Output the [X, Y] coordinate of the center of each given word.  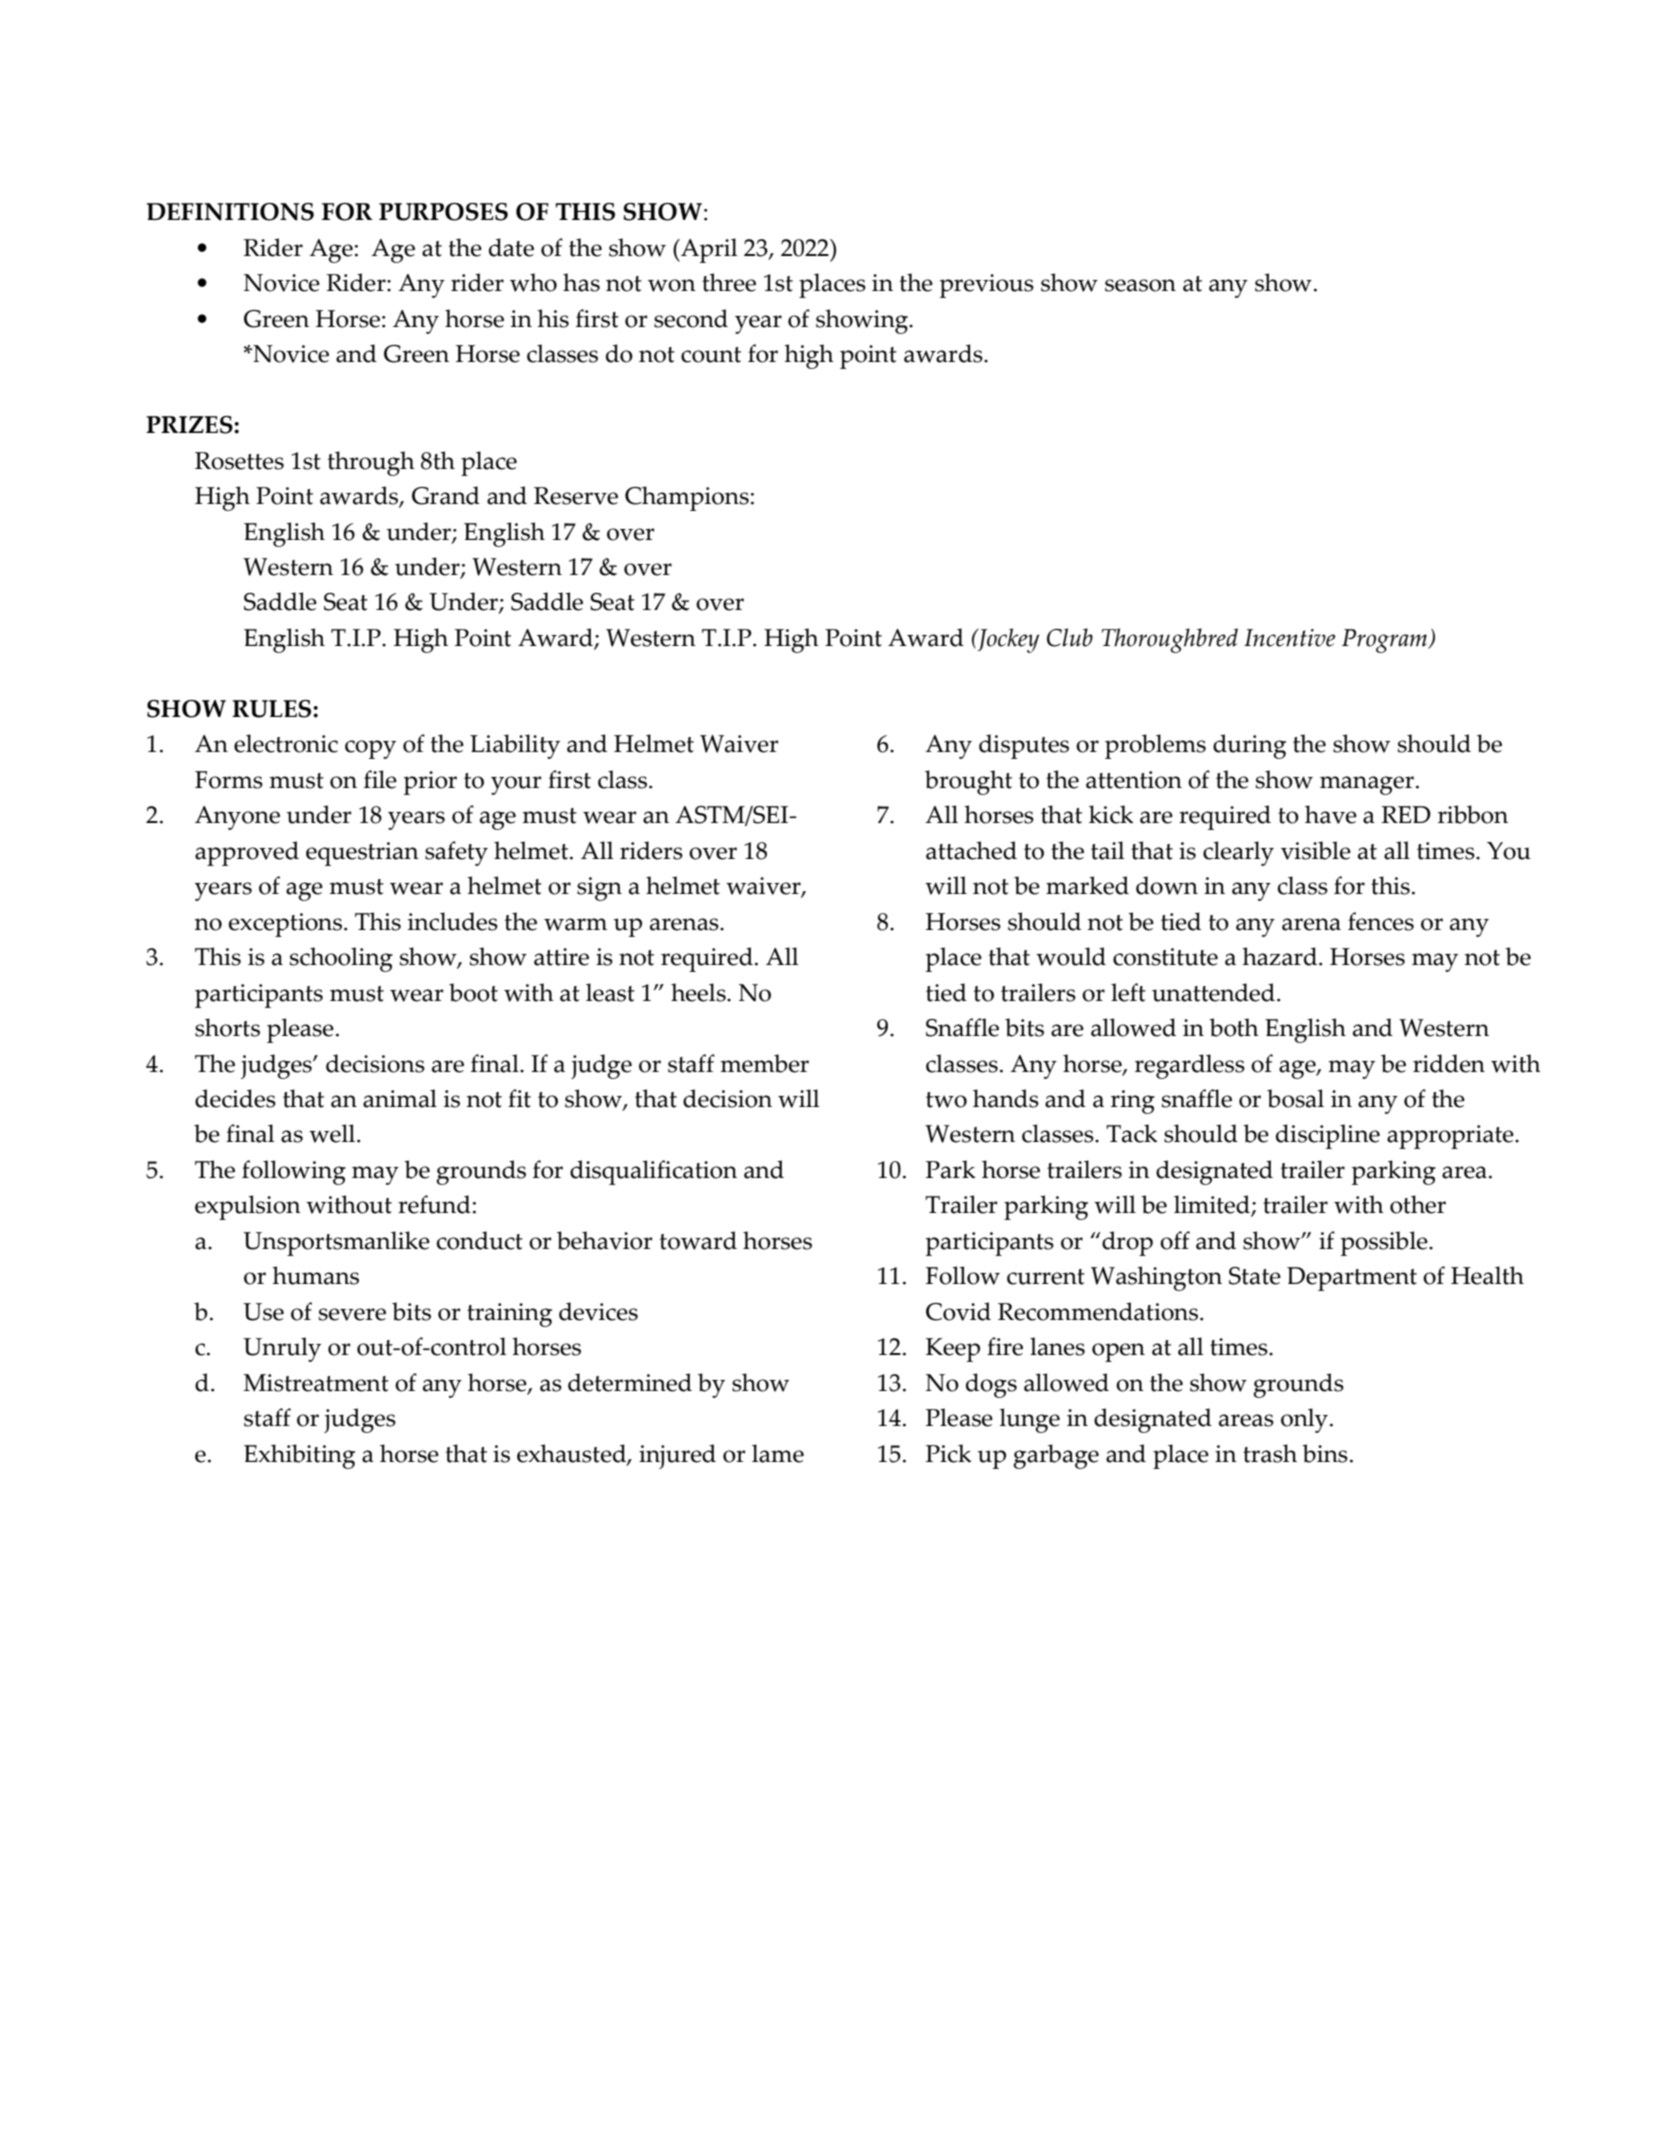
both [1234, 1027]
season [1140, 285]
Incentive [1289, 638]
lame [778, 1453]
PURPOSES [443, 212]
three [729, 282]
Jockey [1007, 640]
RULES [273, 709]
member [764, 1063]
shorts [227, 1027]
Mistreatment [316, 1383]
